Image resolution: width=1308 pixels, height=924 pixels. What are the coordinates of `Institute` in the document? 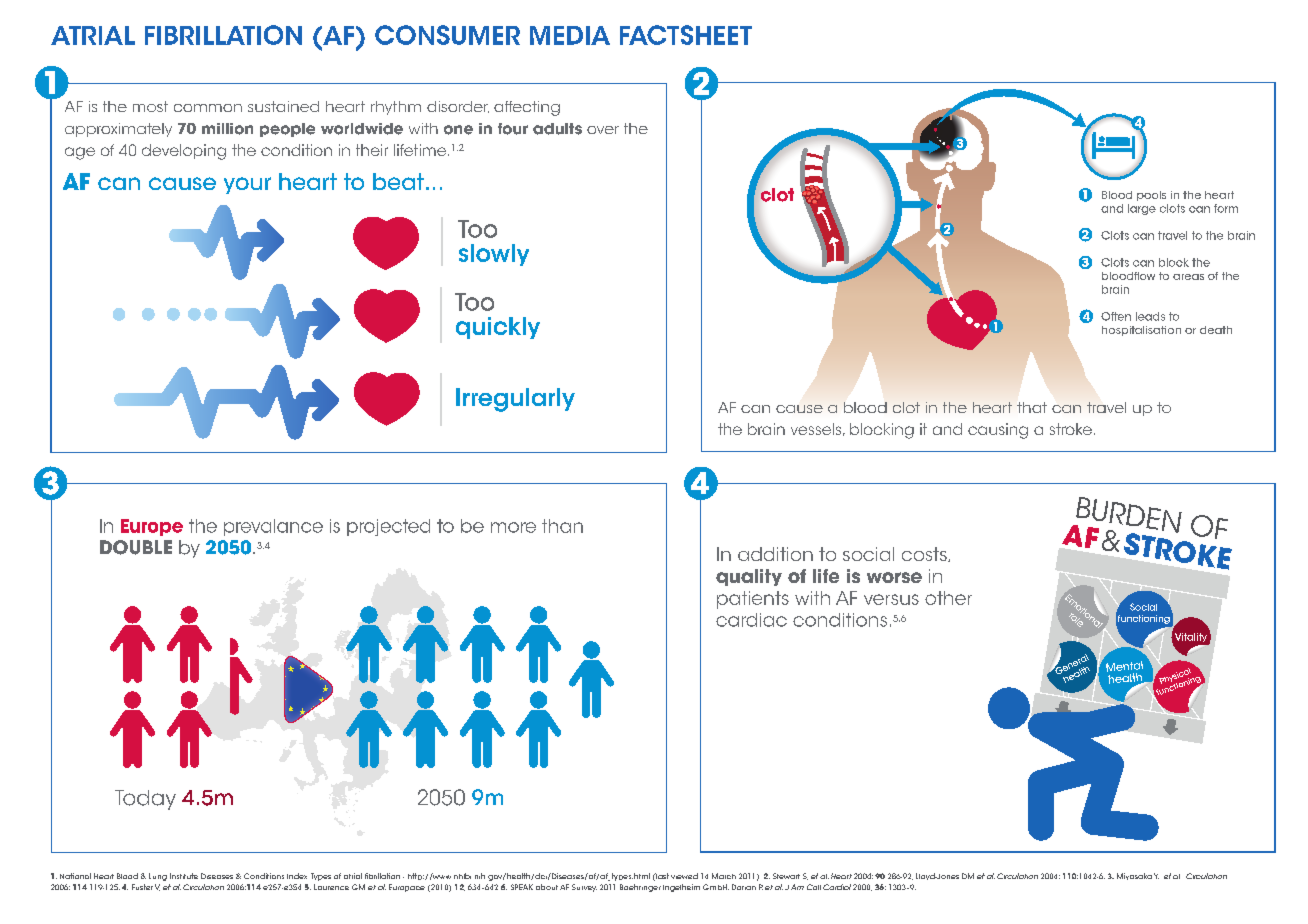 It's located at (184, 876).
